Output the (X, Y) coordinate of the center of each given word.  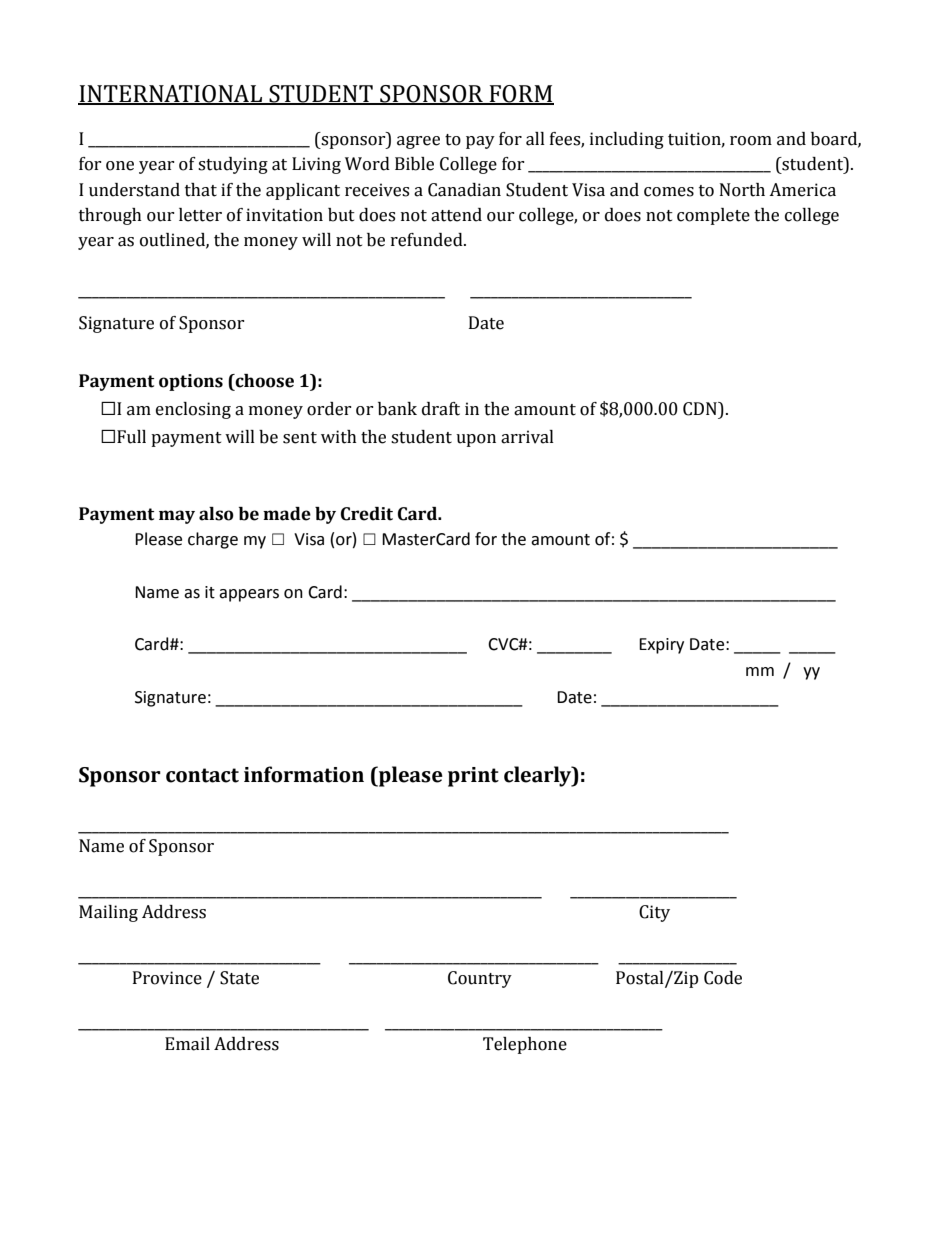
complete (713, 216)
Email (187, 1044)
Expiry (661, 646)
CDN (701, 409)
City (654, 913)
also (216, 514)
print (473, 777)
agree (418, 142)
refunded (428, 240)
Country (480, 979)
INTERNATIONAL (171, 95)
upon (476, 440)
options (191, 382)
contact (202, 775)
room (751, 141)
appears (249, 595)
